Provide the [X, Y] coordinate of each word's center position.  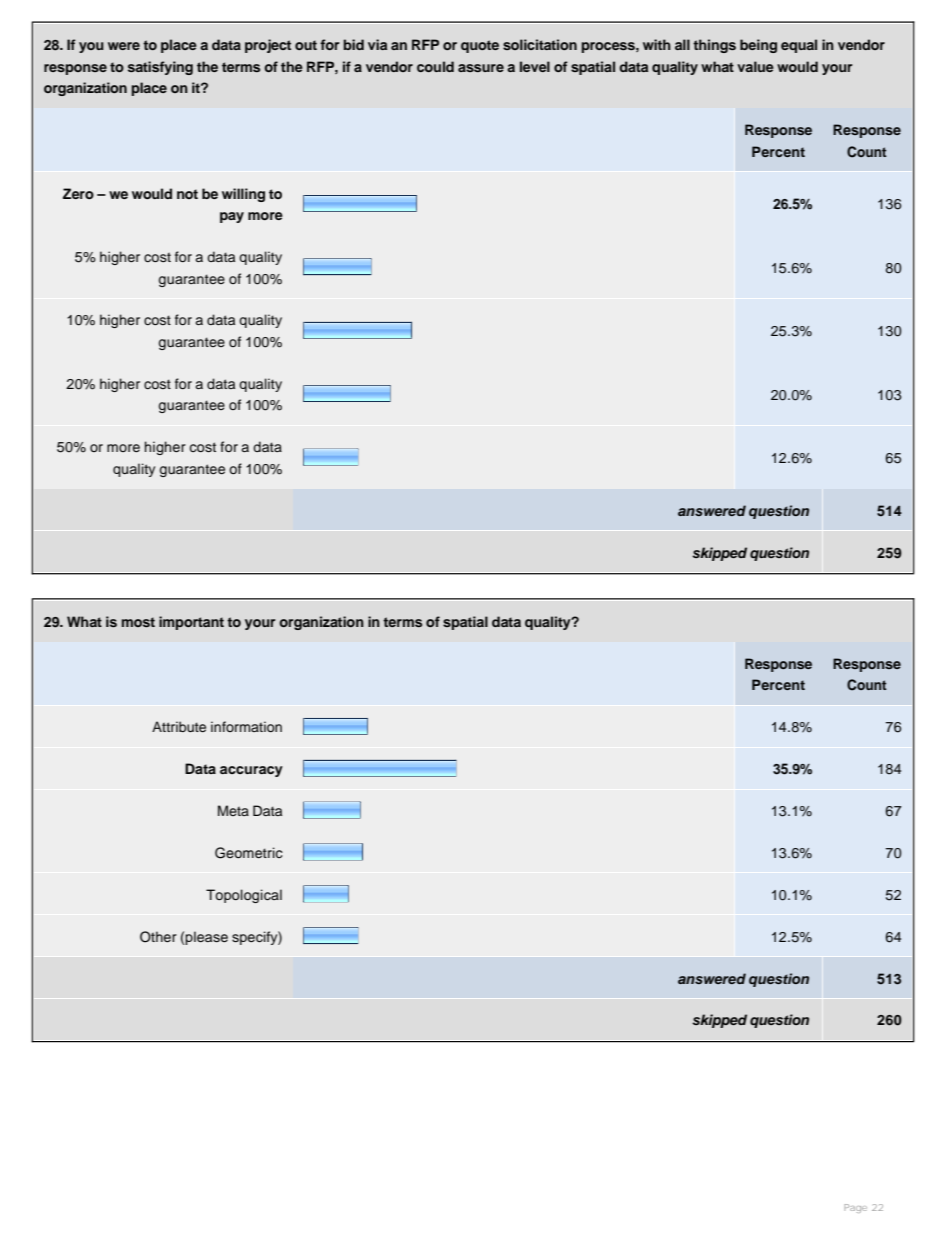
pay [232, 217]
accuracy [251, 771]
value [755, 66]
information [246, 726]
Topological [244, 896]
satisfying [160, 68]
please [206, 938]
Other [158, 937]
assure [481, 68]
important [191, 623]
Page [855, 1208]
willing [243, 195]
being [758, 46]
